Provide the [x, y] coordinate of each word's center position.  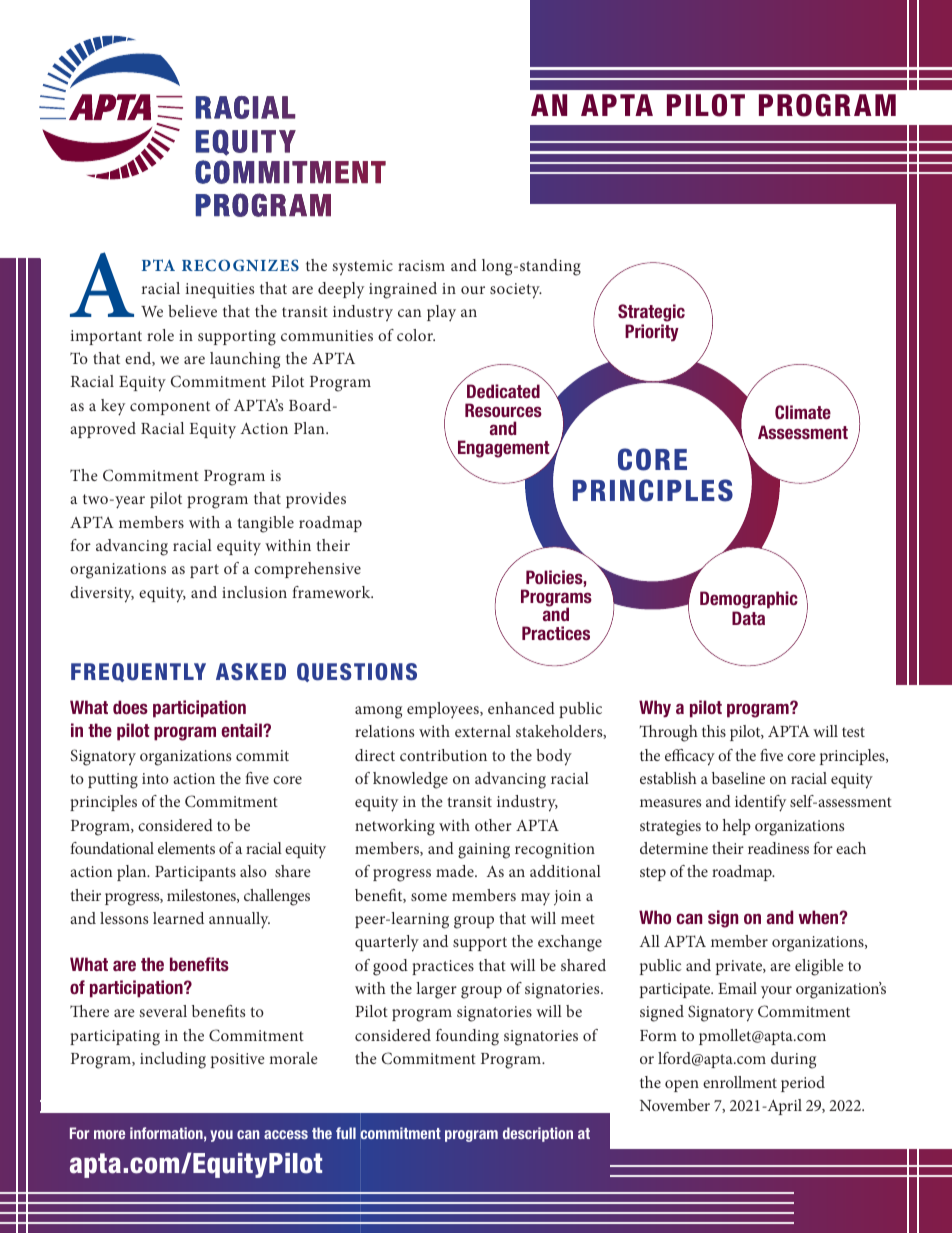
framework [332, 592]
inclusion [254, 592]
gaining [484, 851]
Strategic [651, 313]
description [538, 1134]
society [516, 291]
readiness [778, 848]
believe [192, 311]
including [173, 1060]
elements [186, 848]
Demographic [749, 600]
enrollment [740, 1082]
